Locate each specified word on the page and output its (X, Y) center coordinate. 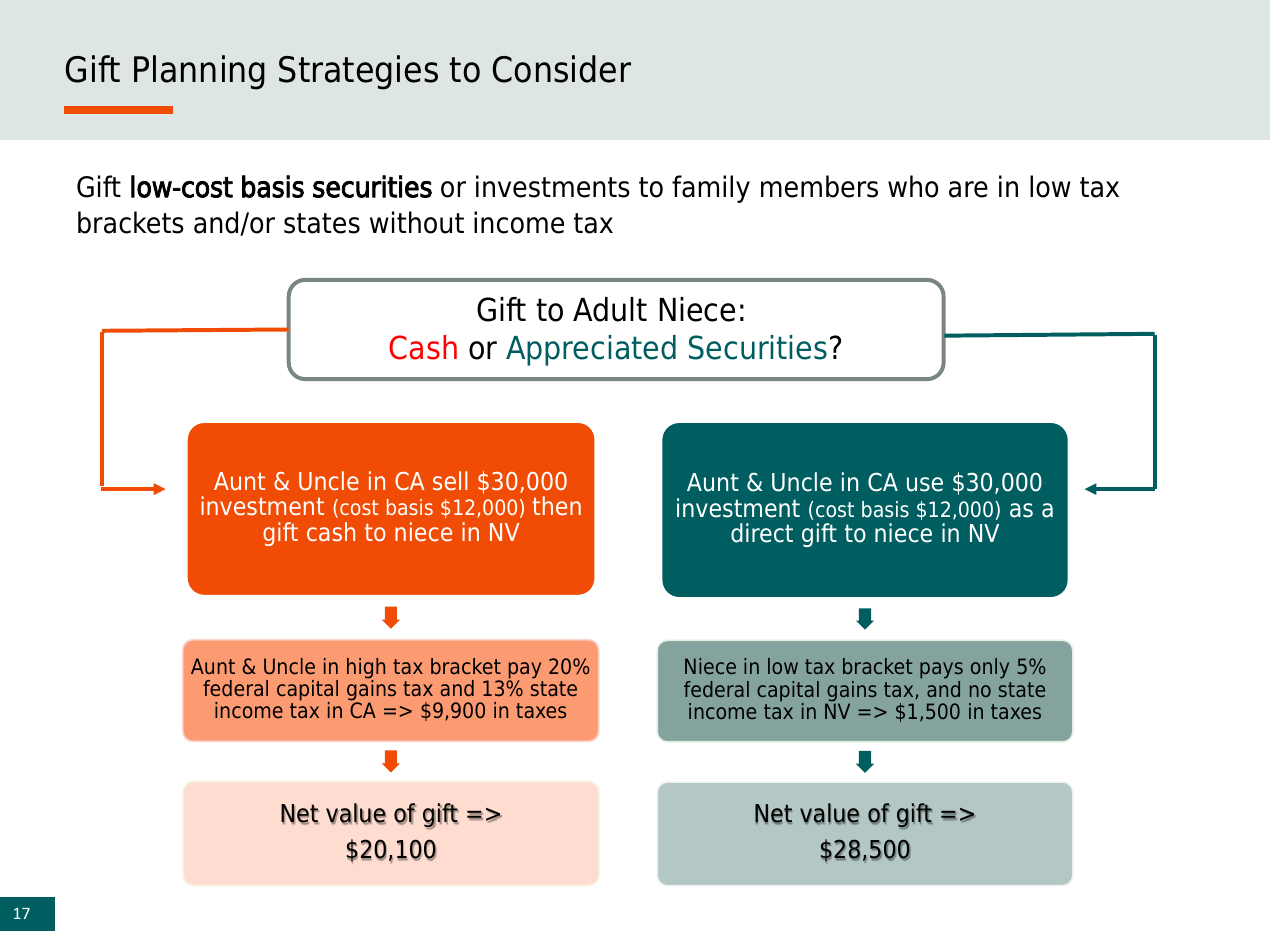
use (925, 484)
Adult (610, 309)
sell (450, 481)
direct (762, 533)
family (711, 189)
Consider (562, 69)
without (417, 222)
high (366, 669)
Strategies (358, 72)
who (913, 186)
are (968, 189)
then (556, 506)
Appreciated (591, 350)
